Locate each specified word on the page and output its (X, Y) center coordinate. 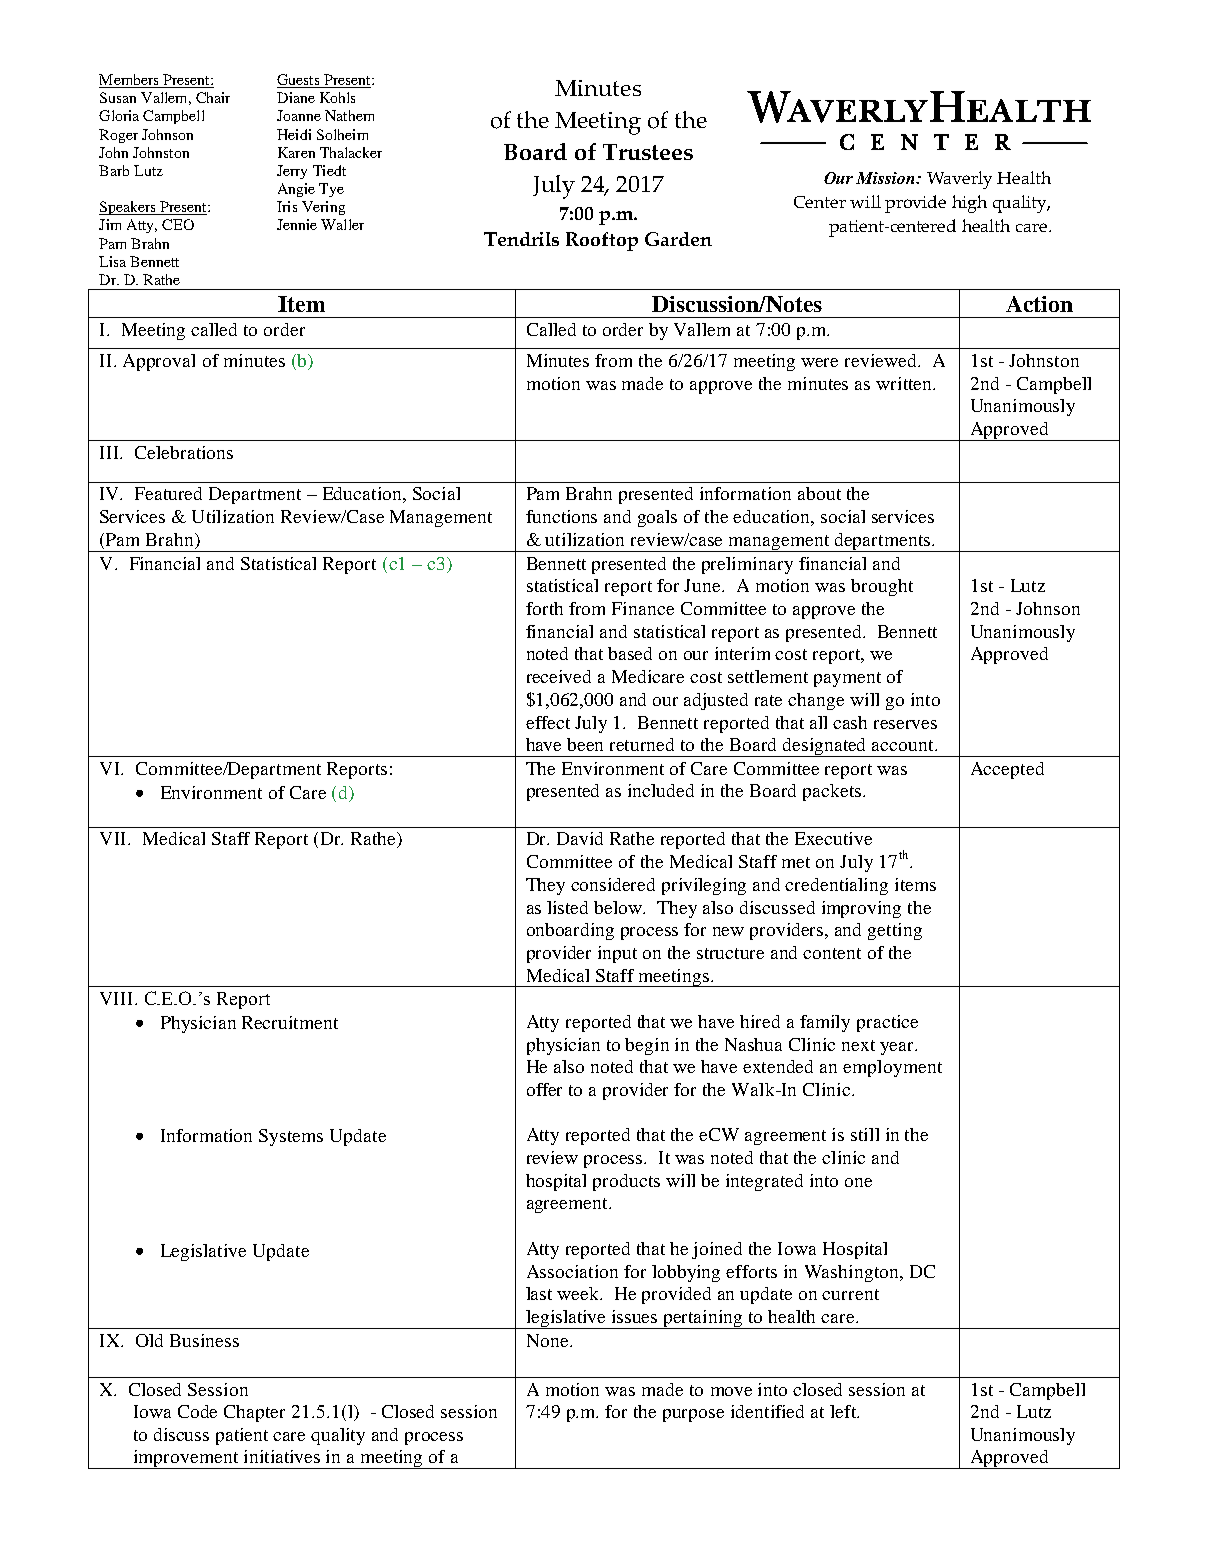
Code (197, 1411)
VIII (118, 998)
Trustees (648, 152)
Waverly (959, 180)
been (585, 744)
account (904, 745)
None (549, 1340)
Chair (213, 97)
